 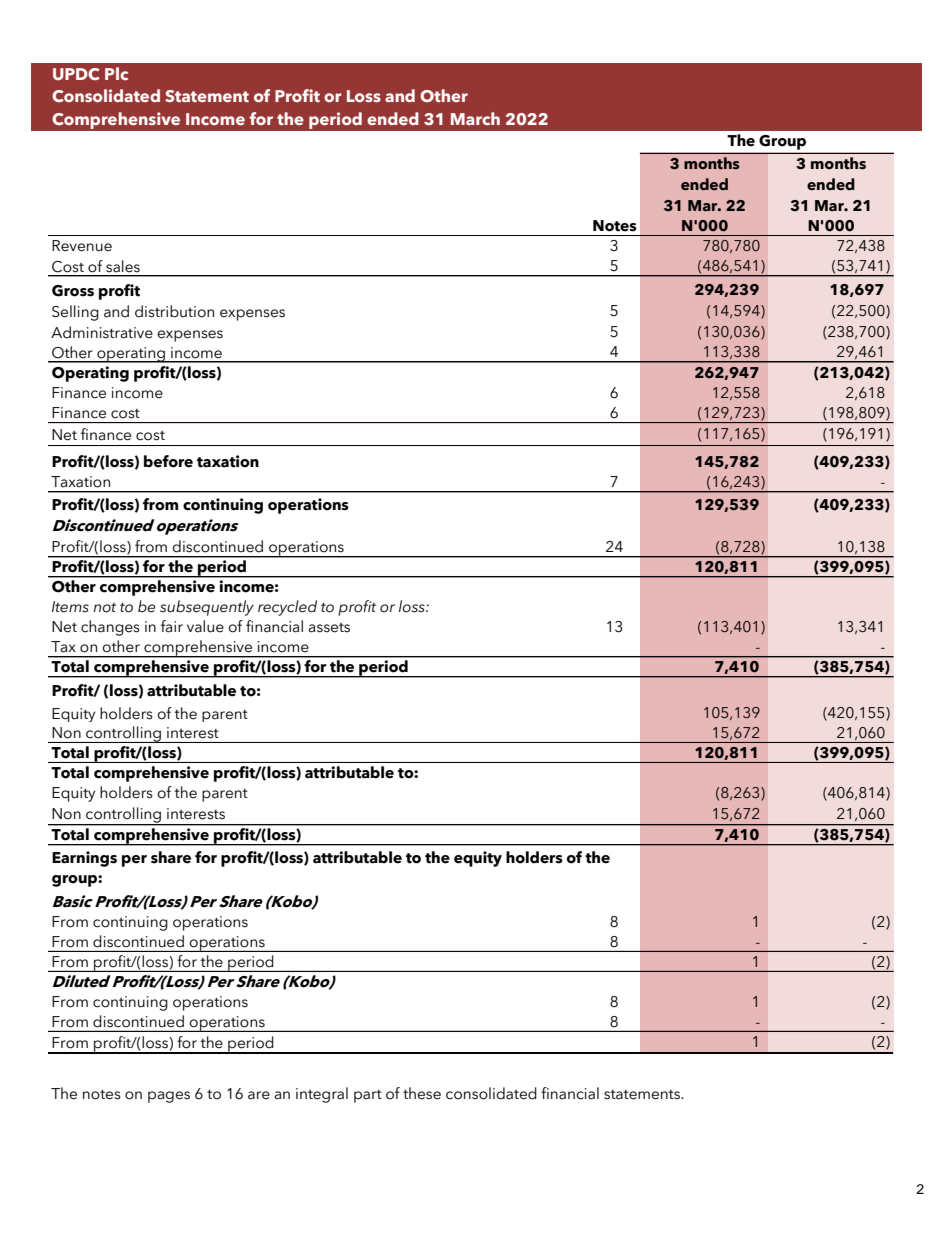 What do you see at coordinates (287, 608) in the page?
I see `recycled` at bounding box center [287, 608].
